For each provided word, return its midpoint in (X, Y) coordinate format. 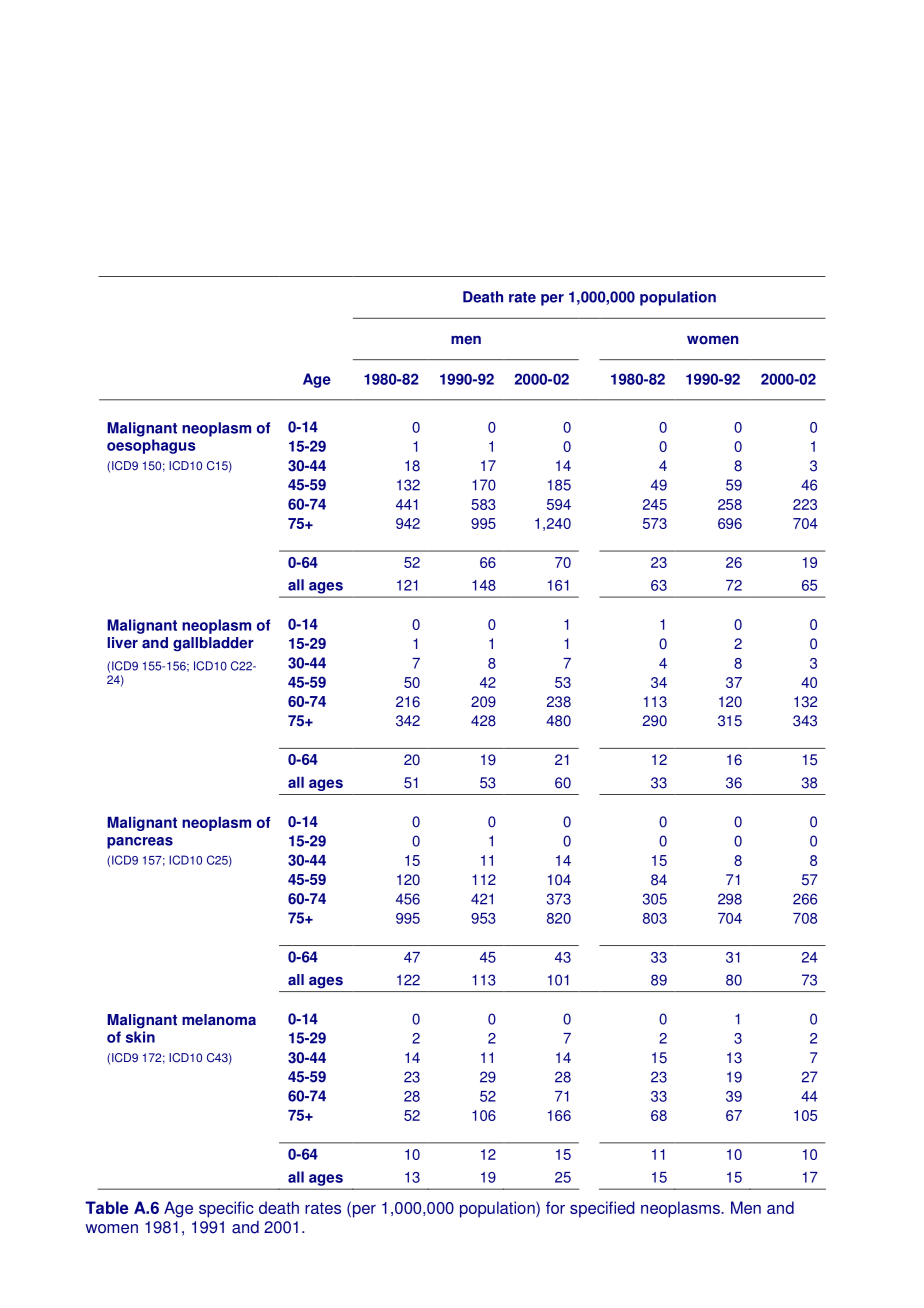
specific (226, 1209)
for (555, 1207)
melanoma (219, 1020)
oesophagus (151, 446)
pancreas (140, 843)
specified (602, 1209)
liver (122, 643)
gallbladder (213, 644)
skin (140, 1037)
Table (107, 1207)
